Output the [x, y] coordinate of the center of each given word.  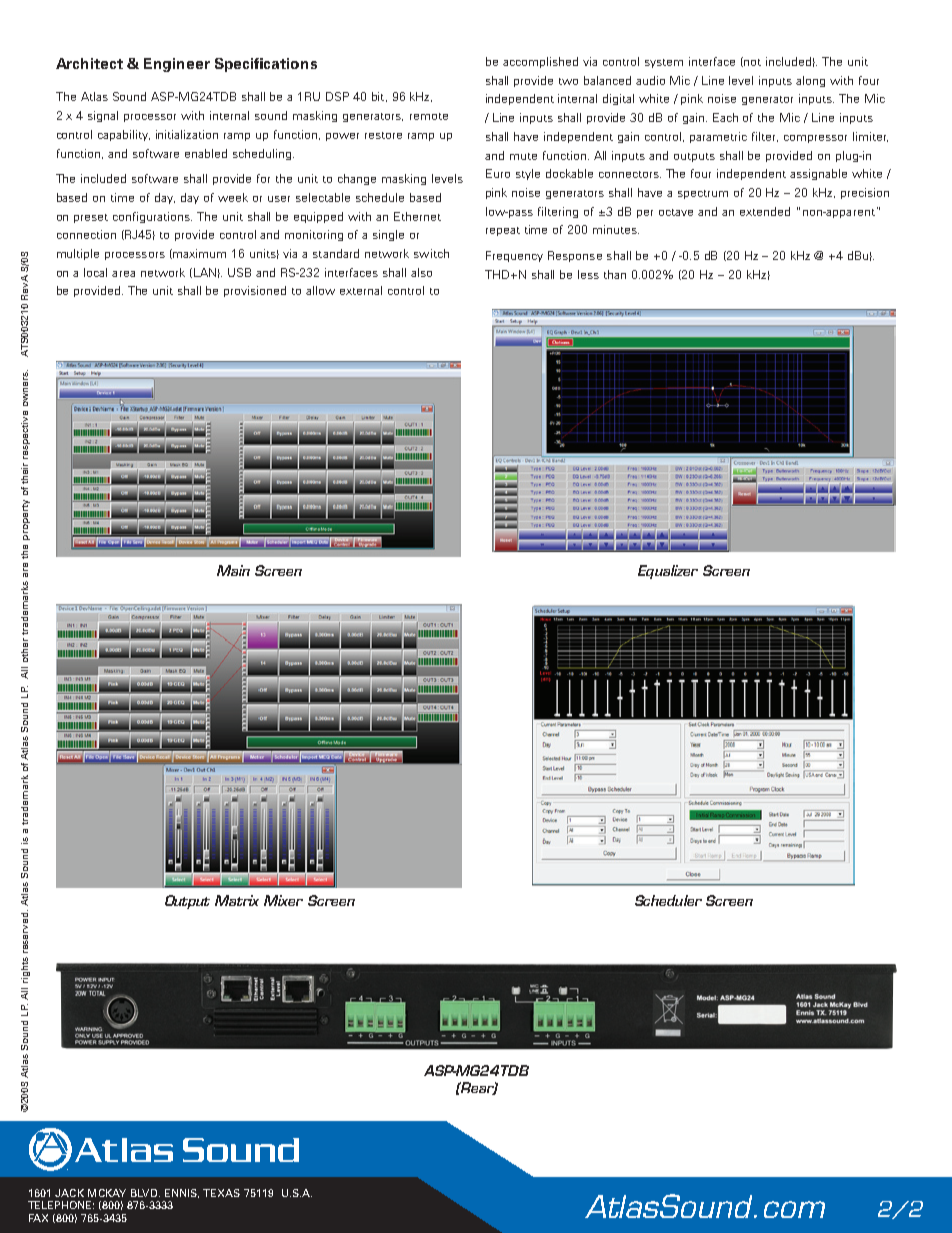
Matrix [237, 900]
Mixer [283, 900]
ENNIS [182, 1193]
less [588, 274]
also [421, 272]
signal [103, 116]
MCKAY [107, 1193]
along [810, 81]
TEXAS [221, 1193]
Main [233, 570]
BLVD [145, 1193]
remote [429, 116]
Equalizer [668, 572]
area [123, 274]
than [615, 274]
